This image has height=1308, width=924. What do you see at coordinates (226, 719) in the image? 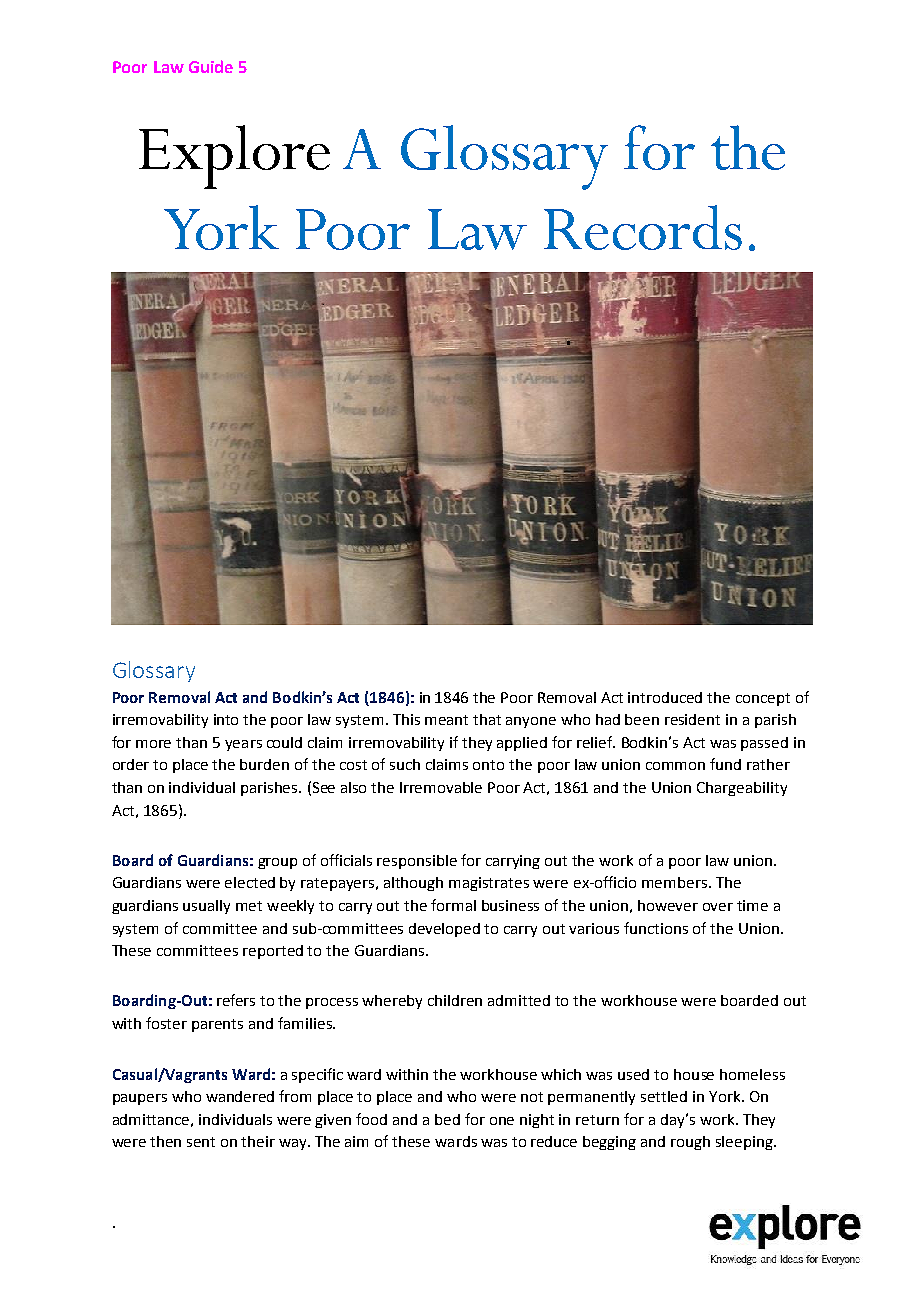
I see `into` at bounding box center [226, 719].
